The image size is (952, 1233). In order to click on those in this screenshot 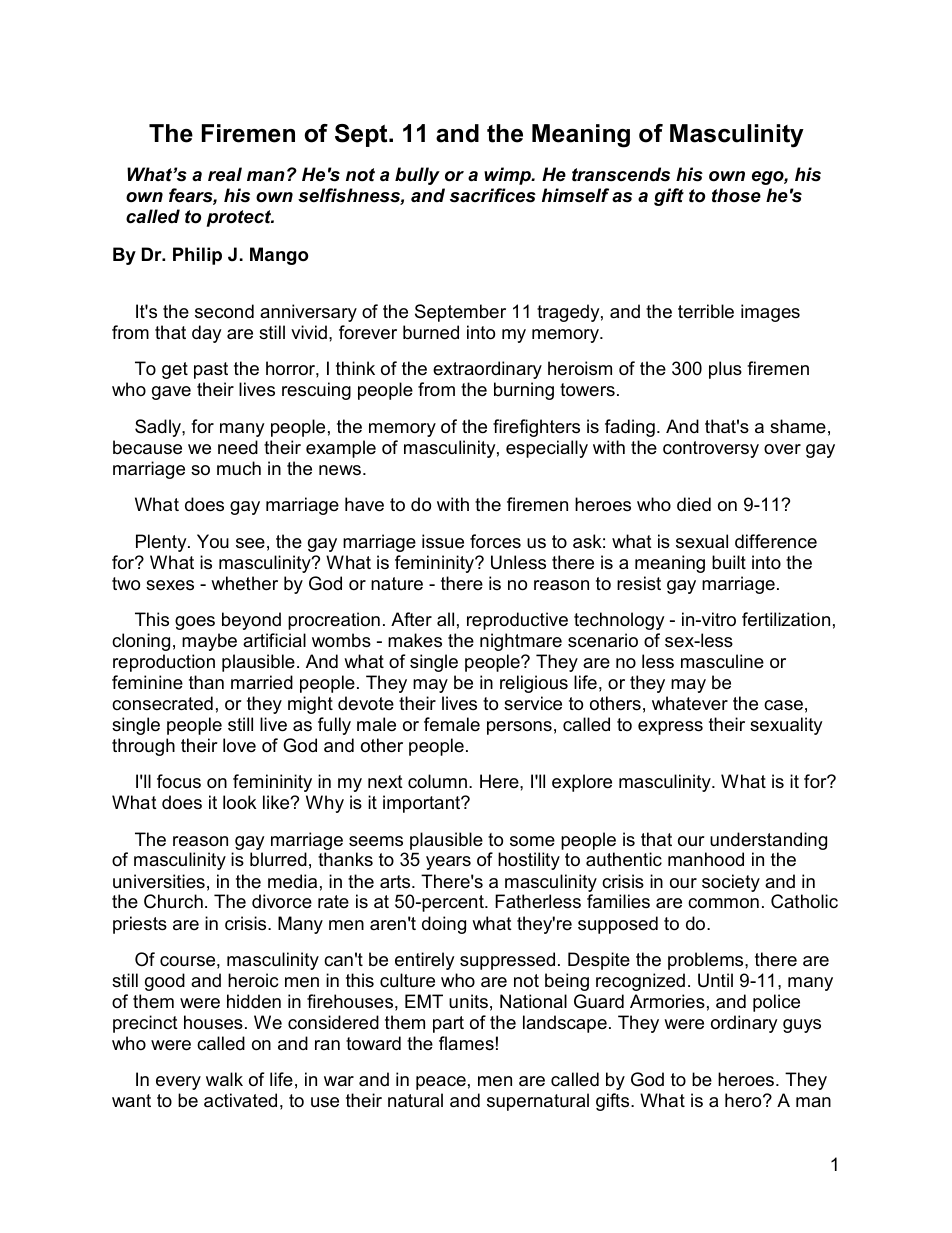, I will do `click(736, 195)`.
